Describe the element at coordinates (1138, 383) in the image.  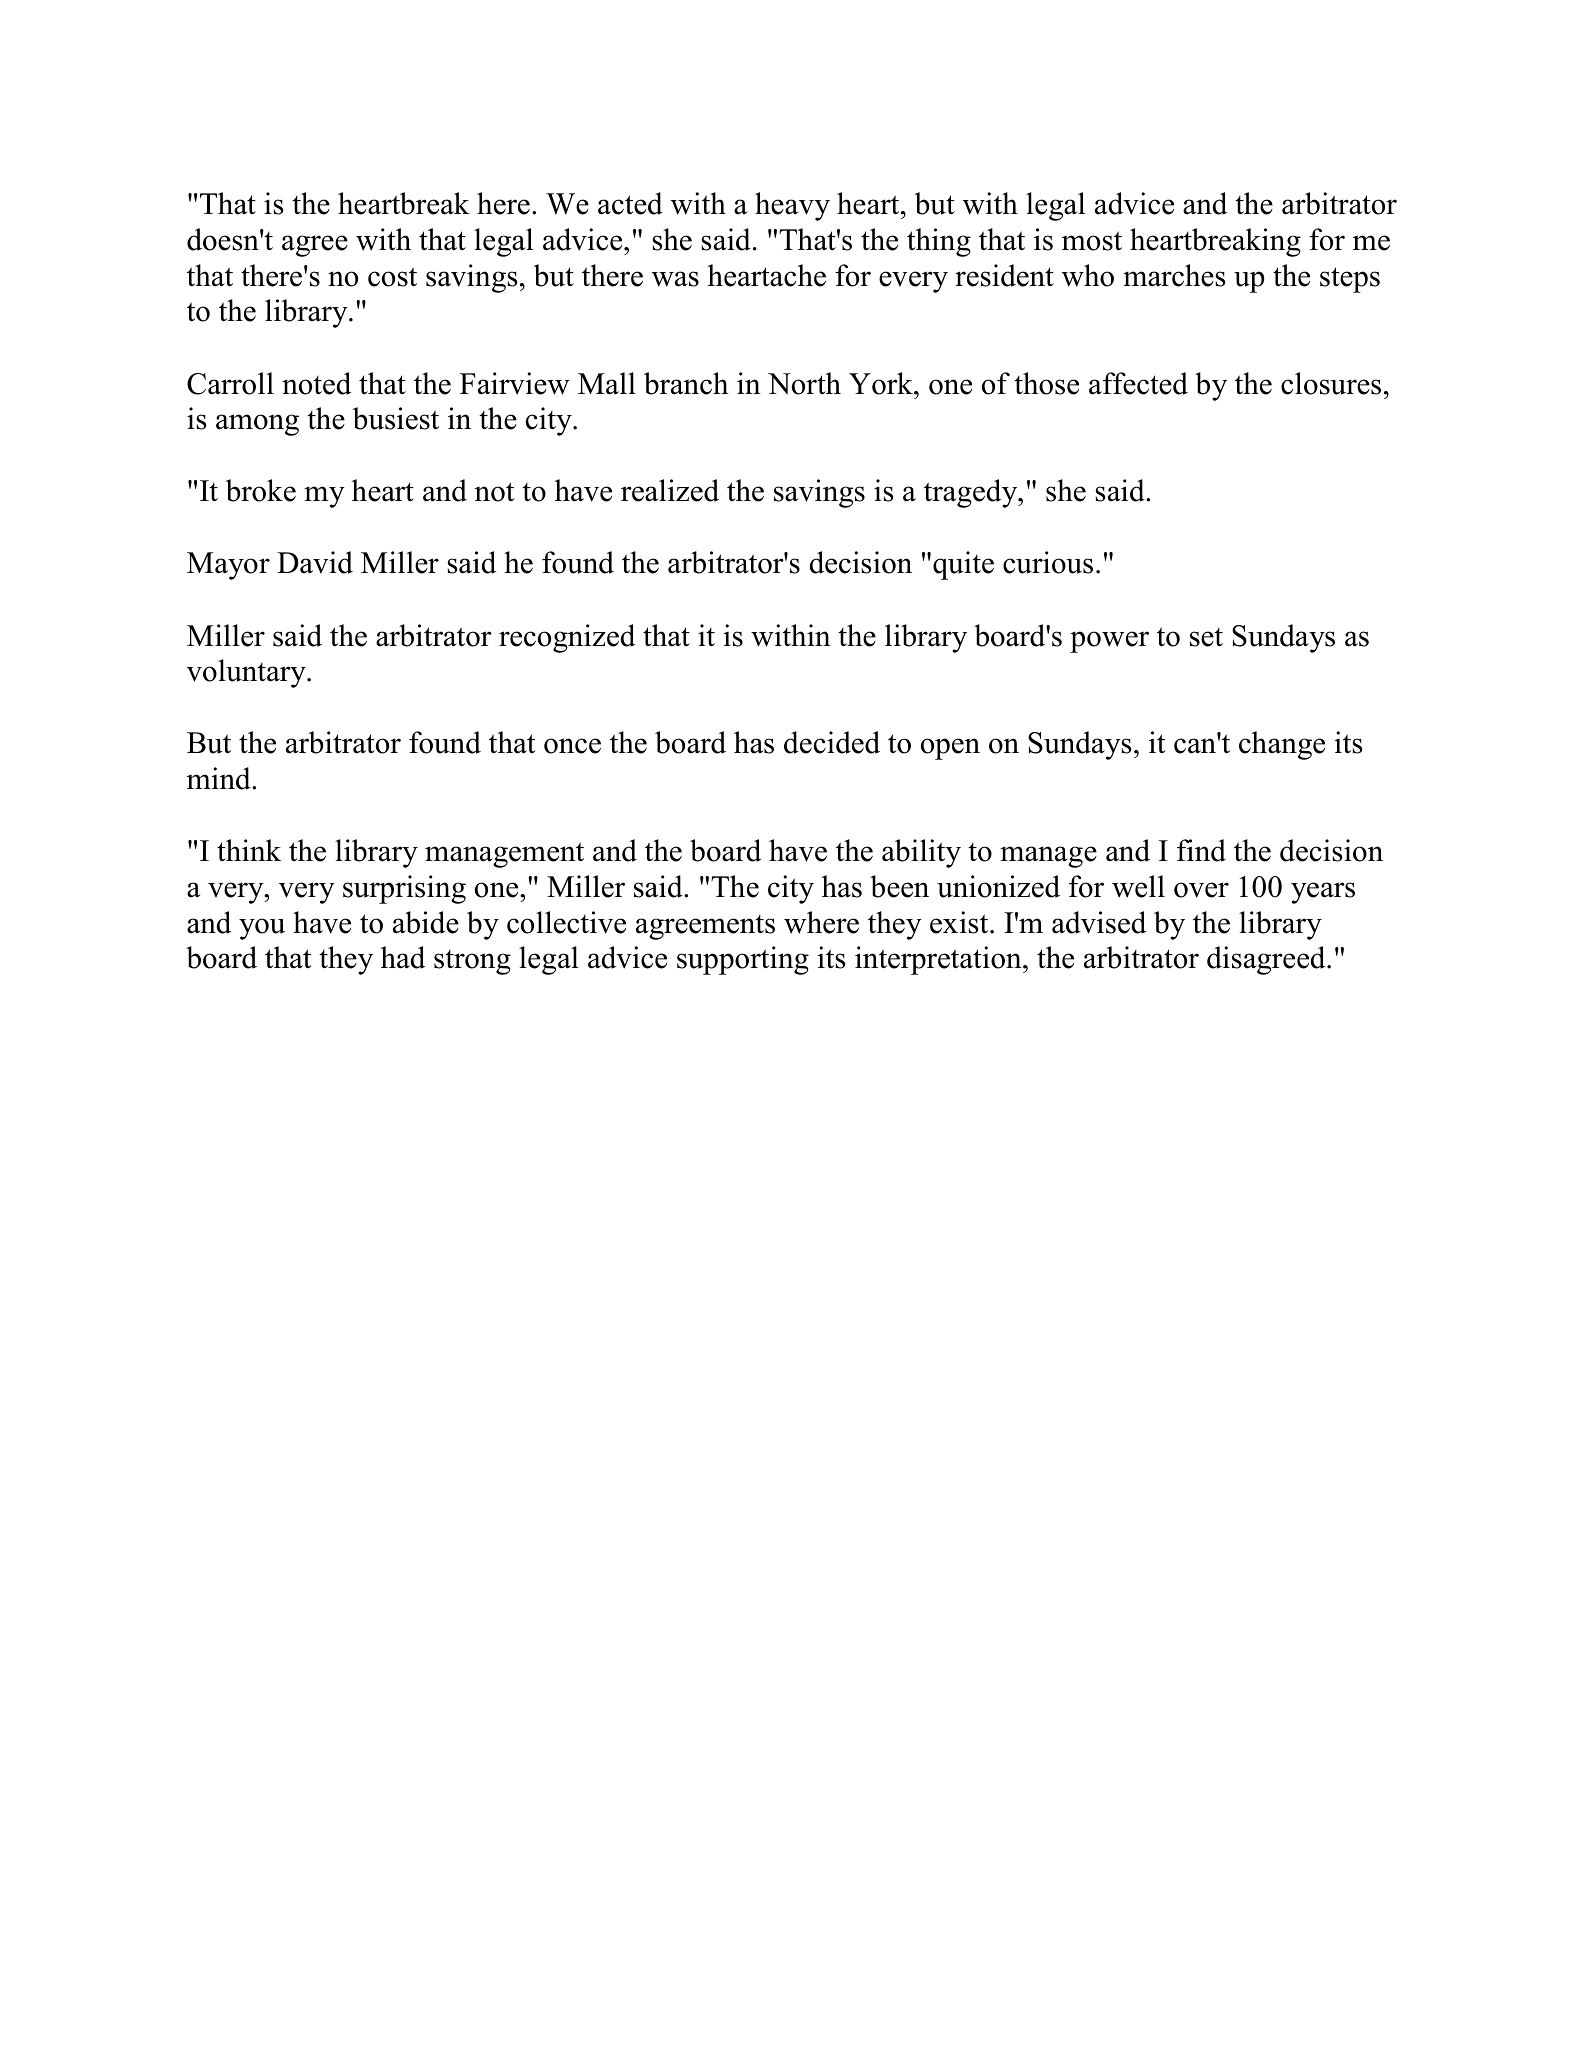
I see `affected` at that location.
